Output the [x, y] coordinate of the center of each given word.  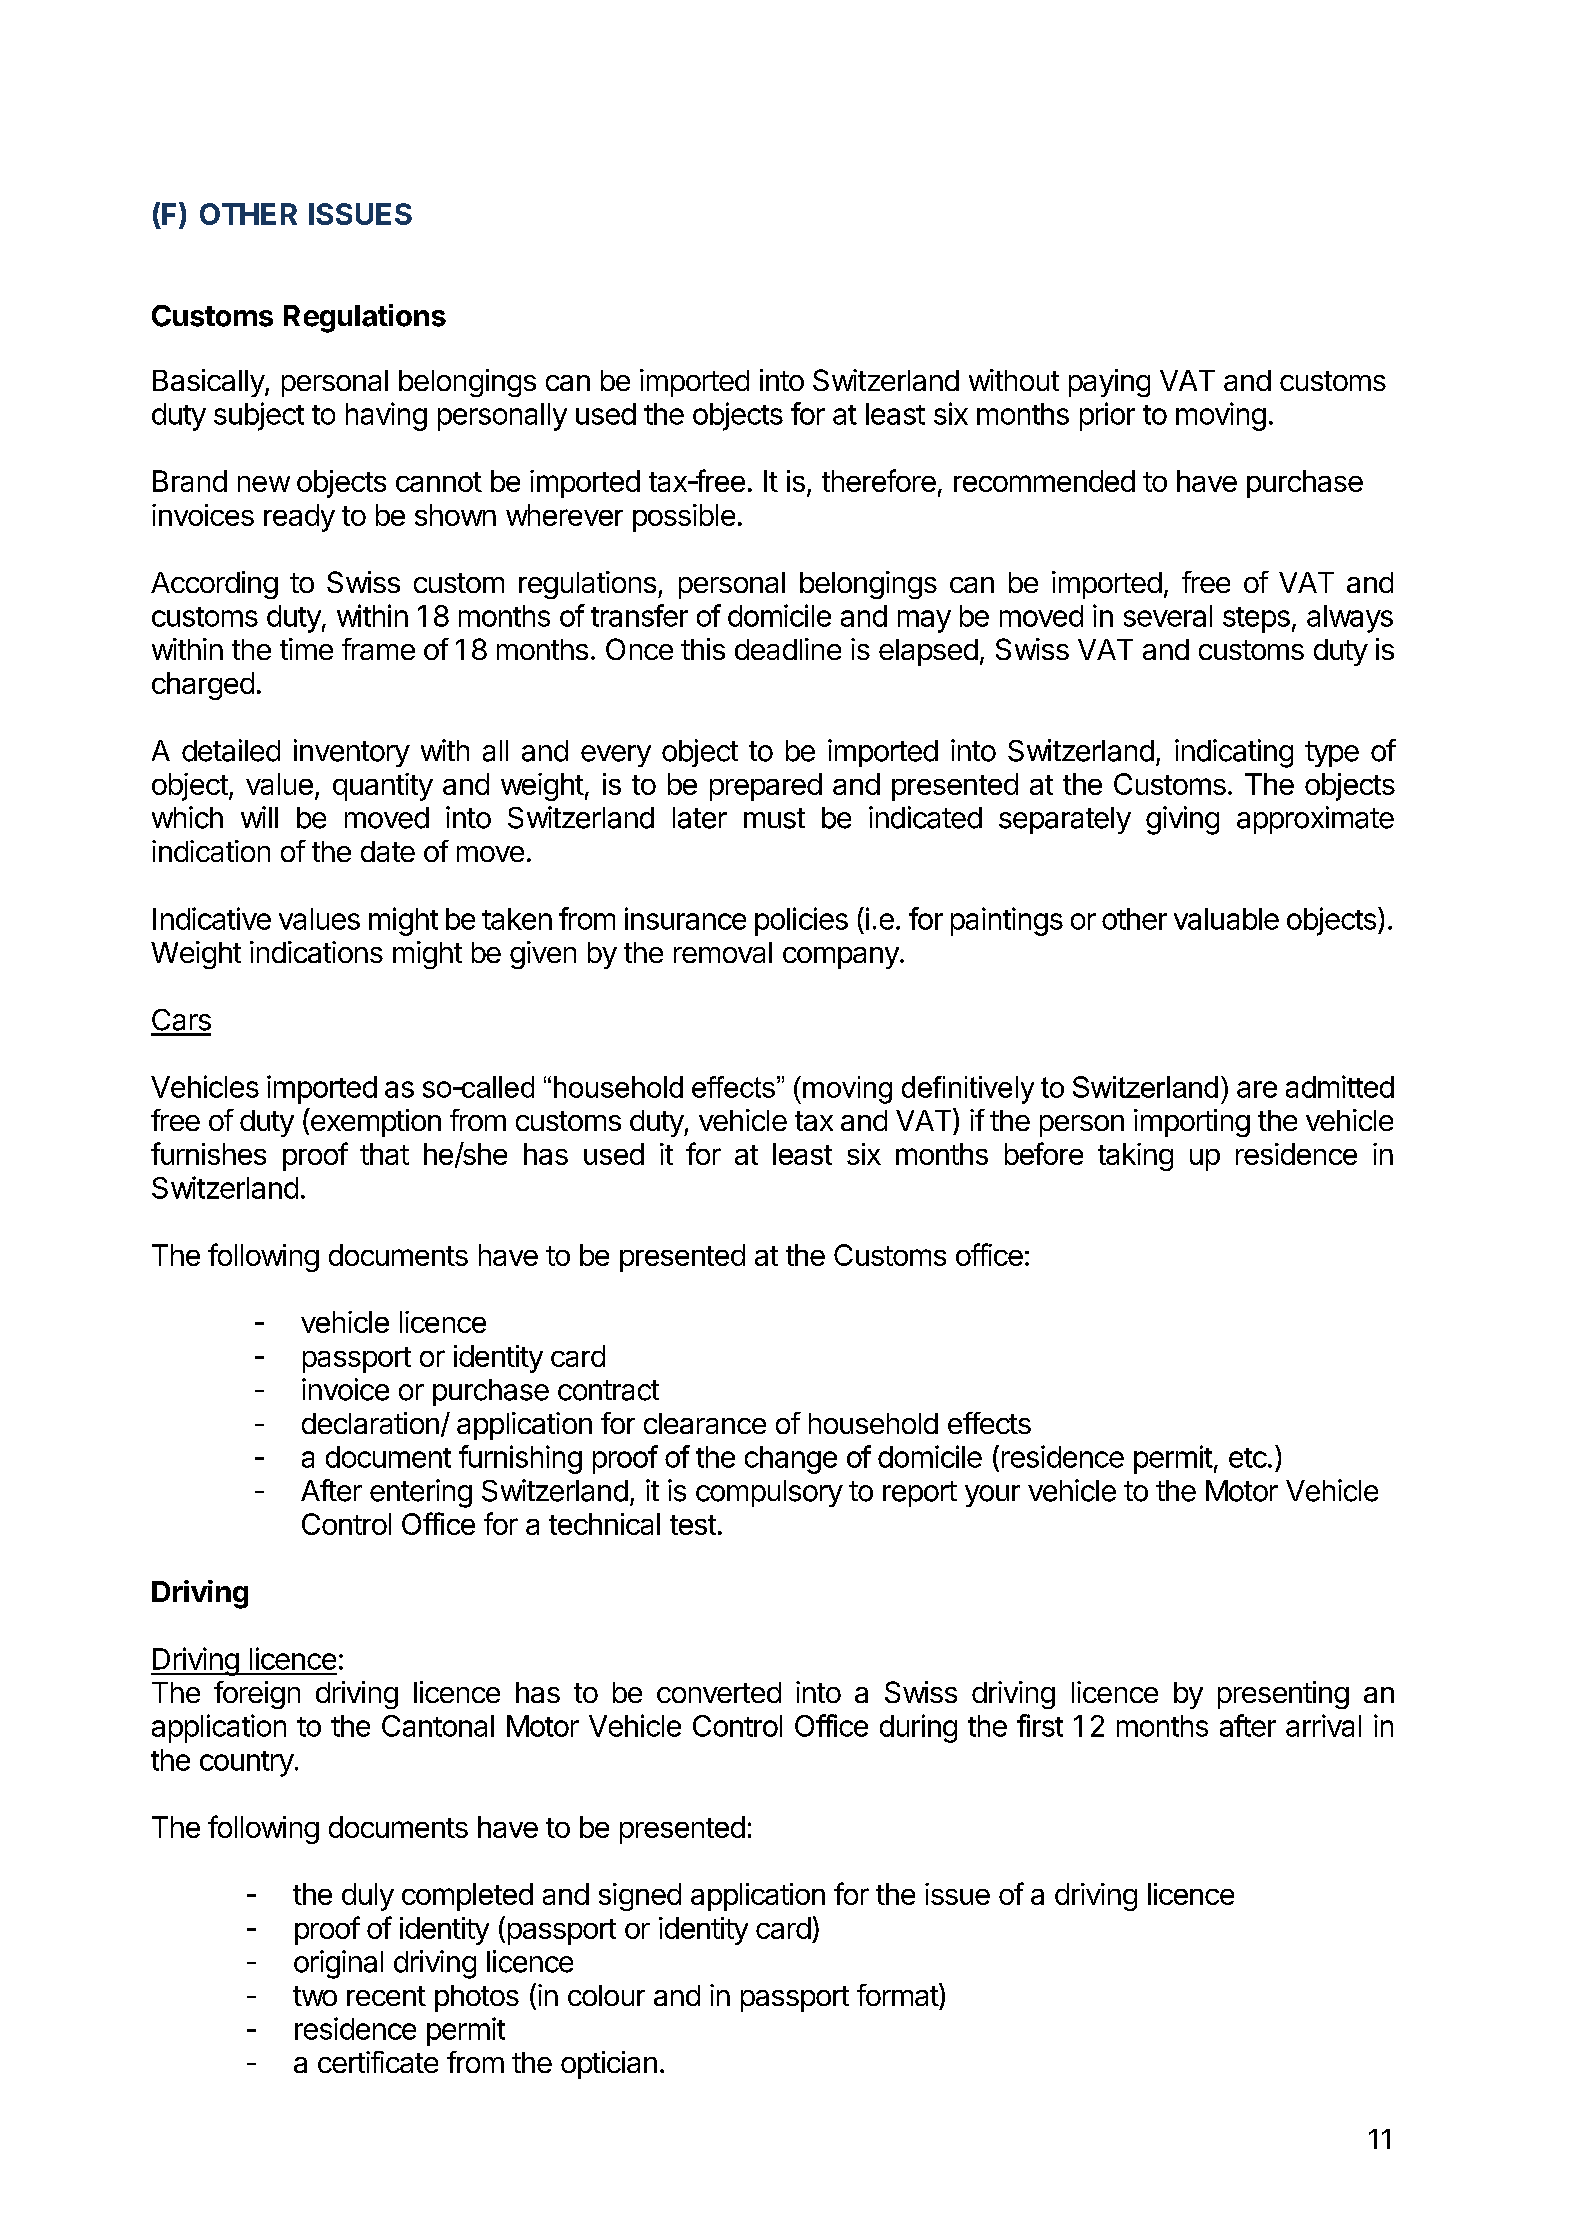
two [315, 1996]
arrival [1323, 1725]
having [386, 416]
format [898, 1994]
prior [1107, 416]
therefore [879, 480]
